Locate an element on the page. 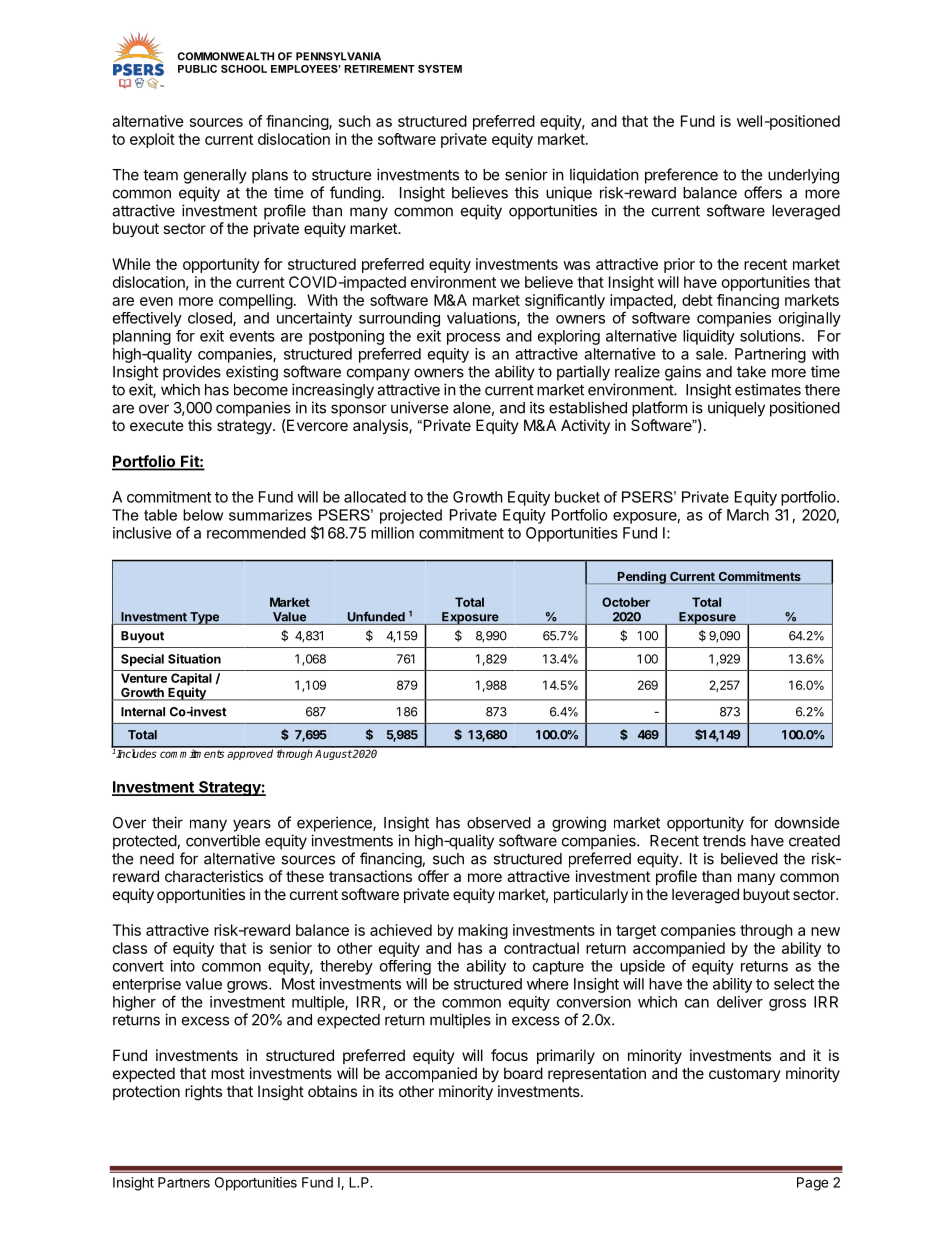 The height and width of the document is (1233, 952). Partners is located at coordinates (184, 1182).
